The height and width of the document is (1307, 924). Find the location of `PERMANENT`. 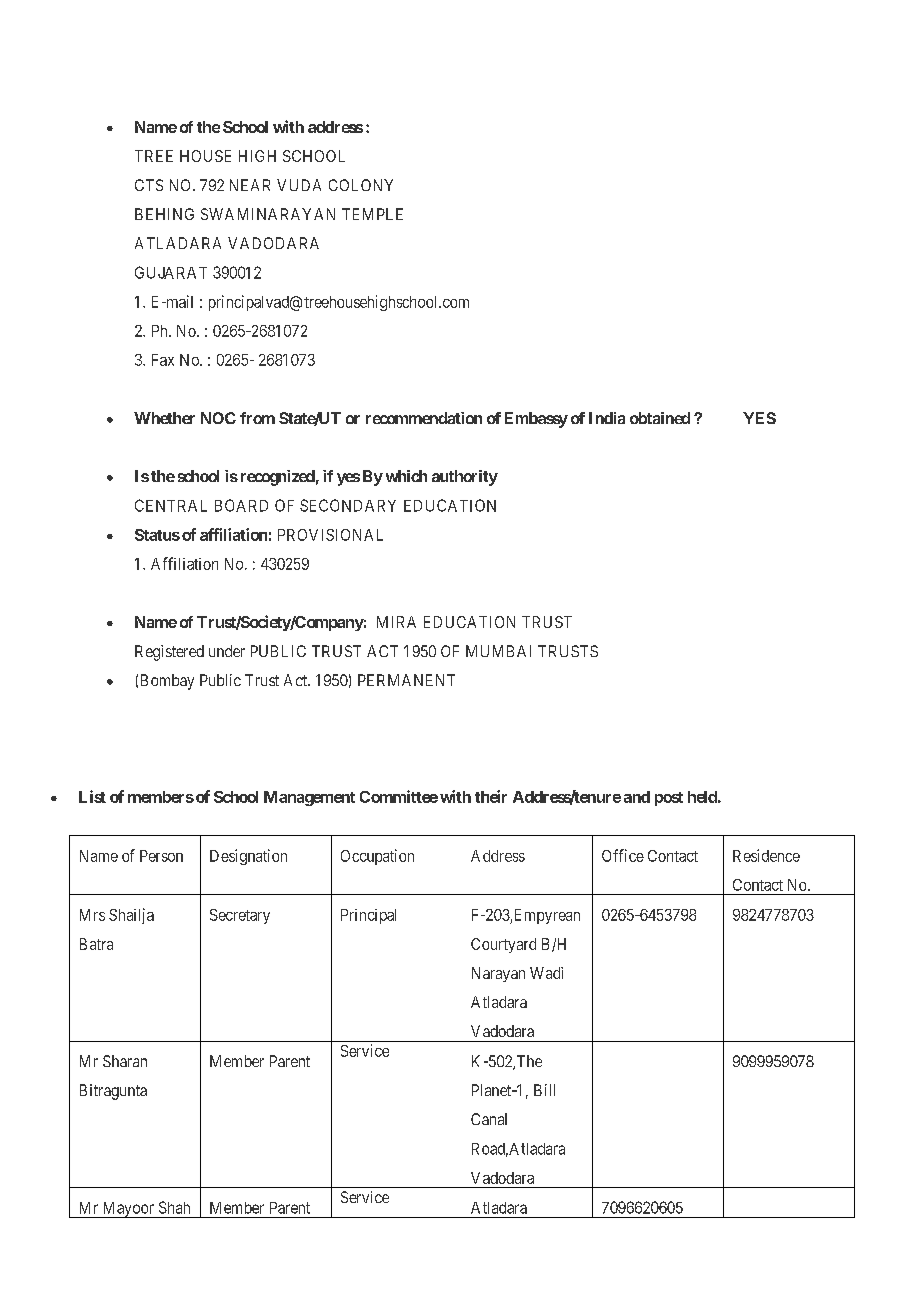

PERMANENT is located at coordinates (406, 680).
